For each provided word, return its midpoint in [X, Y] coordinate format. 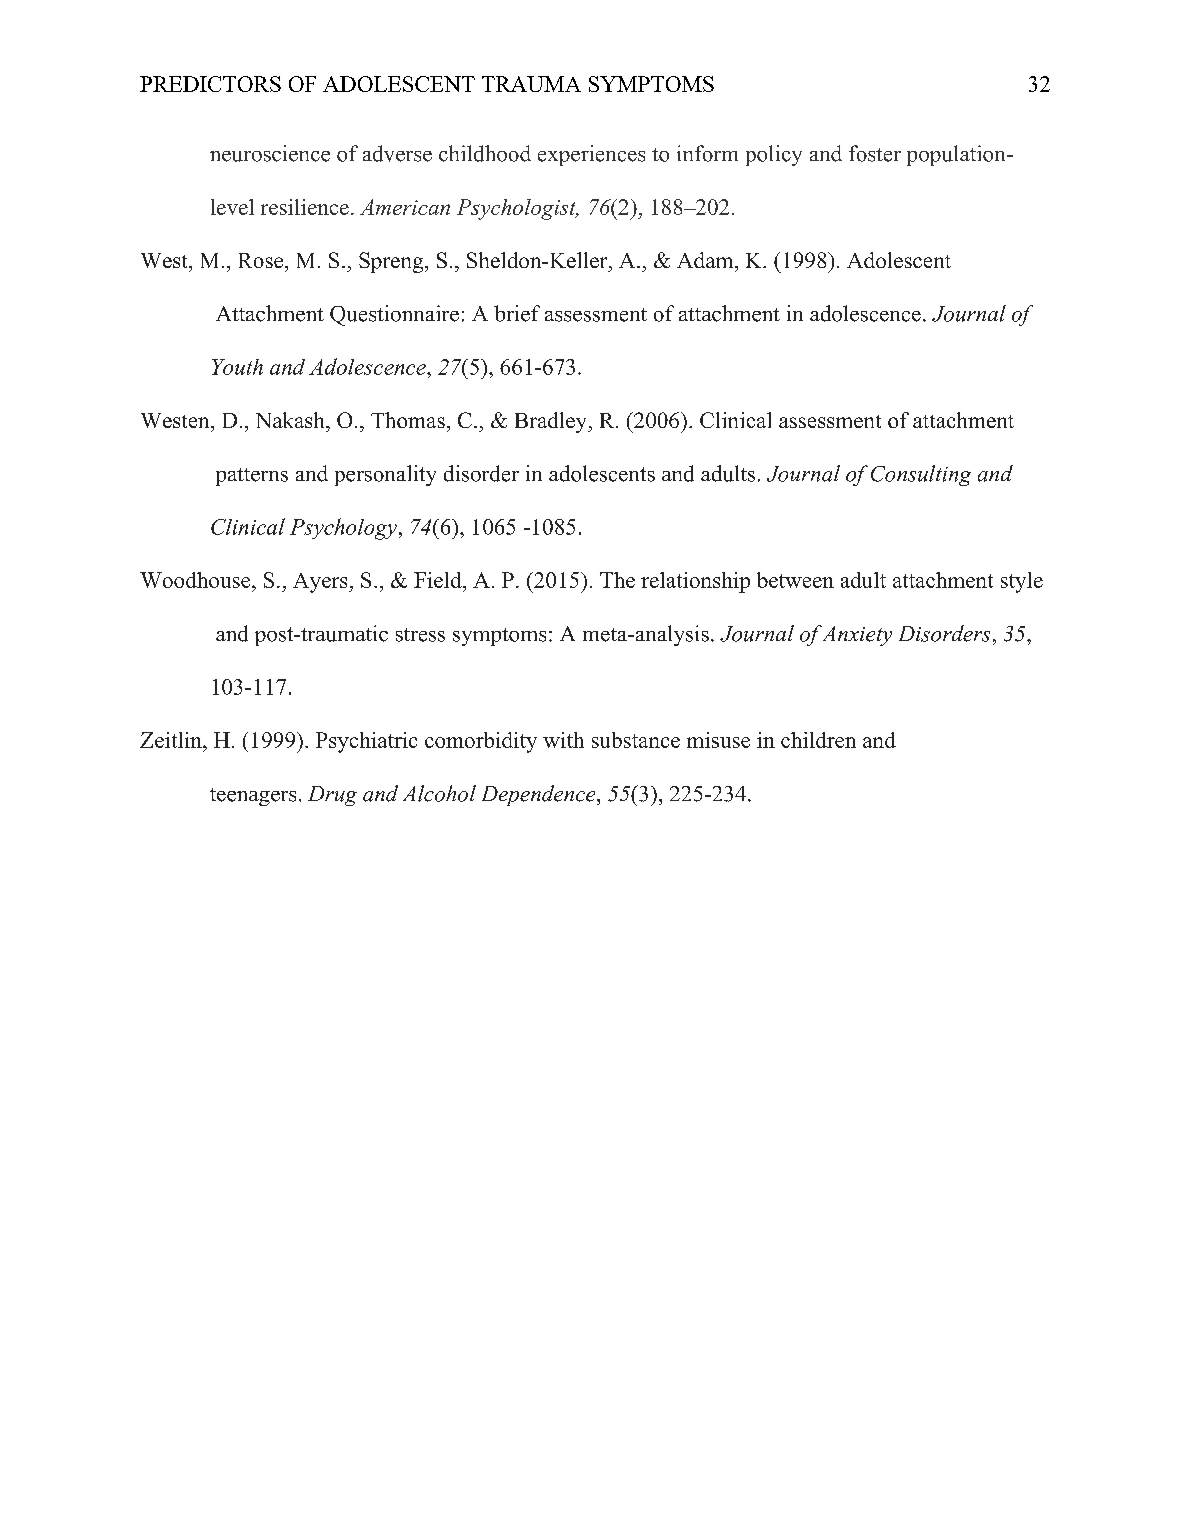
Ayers [321, 583]
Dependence [540, 795]
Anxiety [856, 636]
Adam [706, 260]
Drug [332, 796]
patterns [252, 477]
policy [774, 155]
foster [875, 153]
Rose [262, 260]
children [818, 740]
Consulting [921, 475]
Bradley [552, 422]
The [617, 580]
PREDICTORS [210, 84]
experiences [591, 155]
